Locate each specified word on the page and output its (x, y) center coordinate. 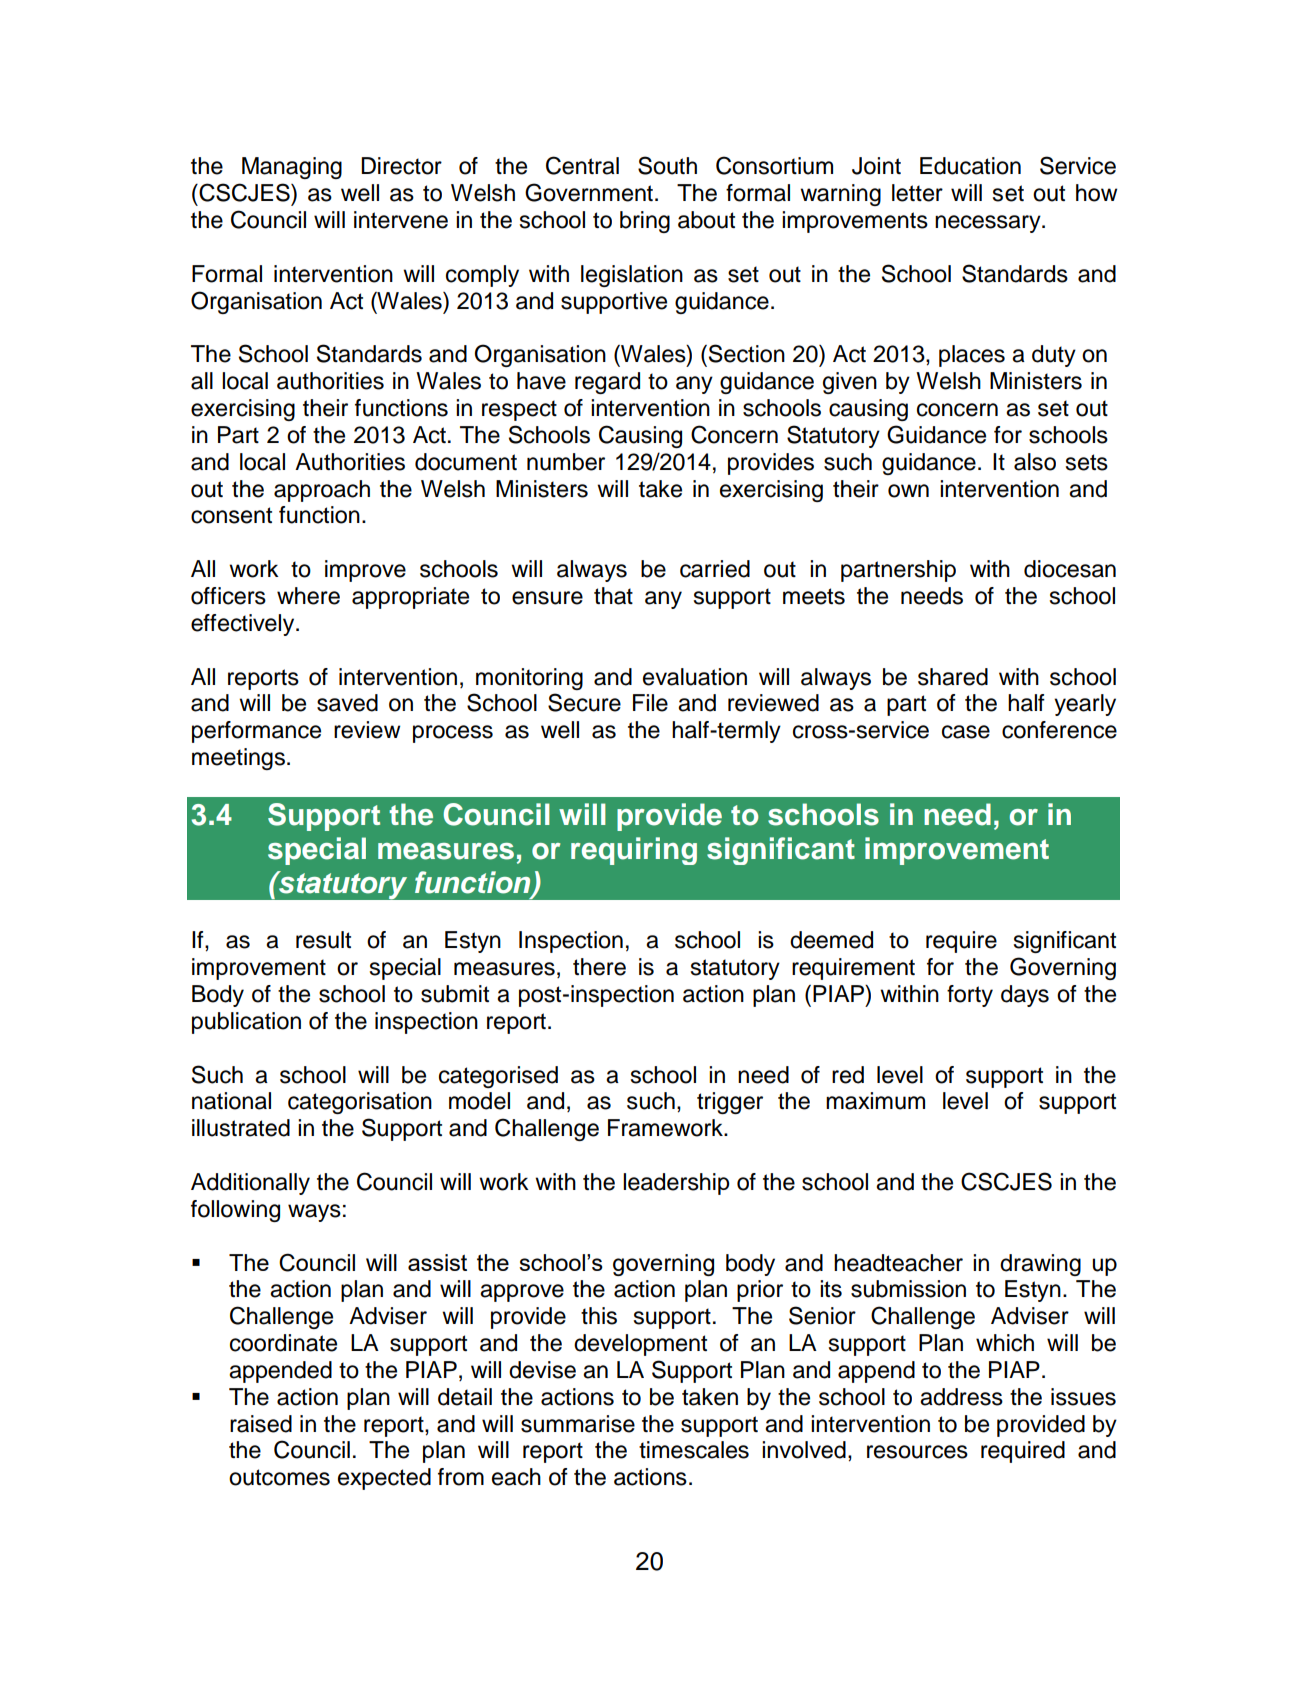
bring (645, 222)
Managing (292, 168)
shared (953, 677)
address (961, 1397)
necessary (989, 224)
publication (246, 1023)
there (599, 967)
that (613, 596)
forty (970, 996)
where (308, 596)
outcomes (279, 1477)
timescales (694, 1450)
